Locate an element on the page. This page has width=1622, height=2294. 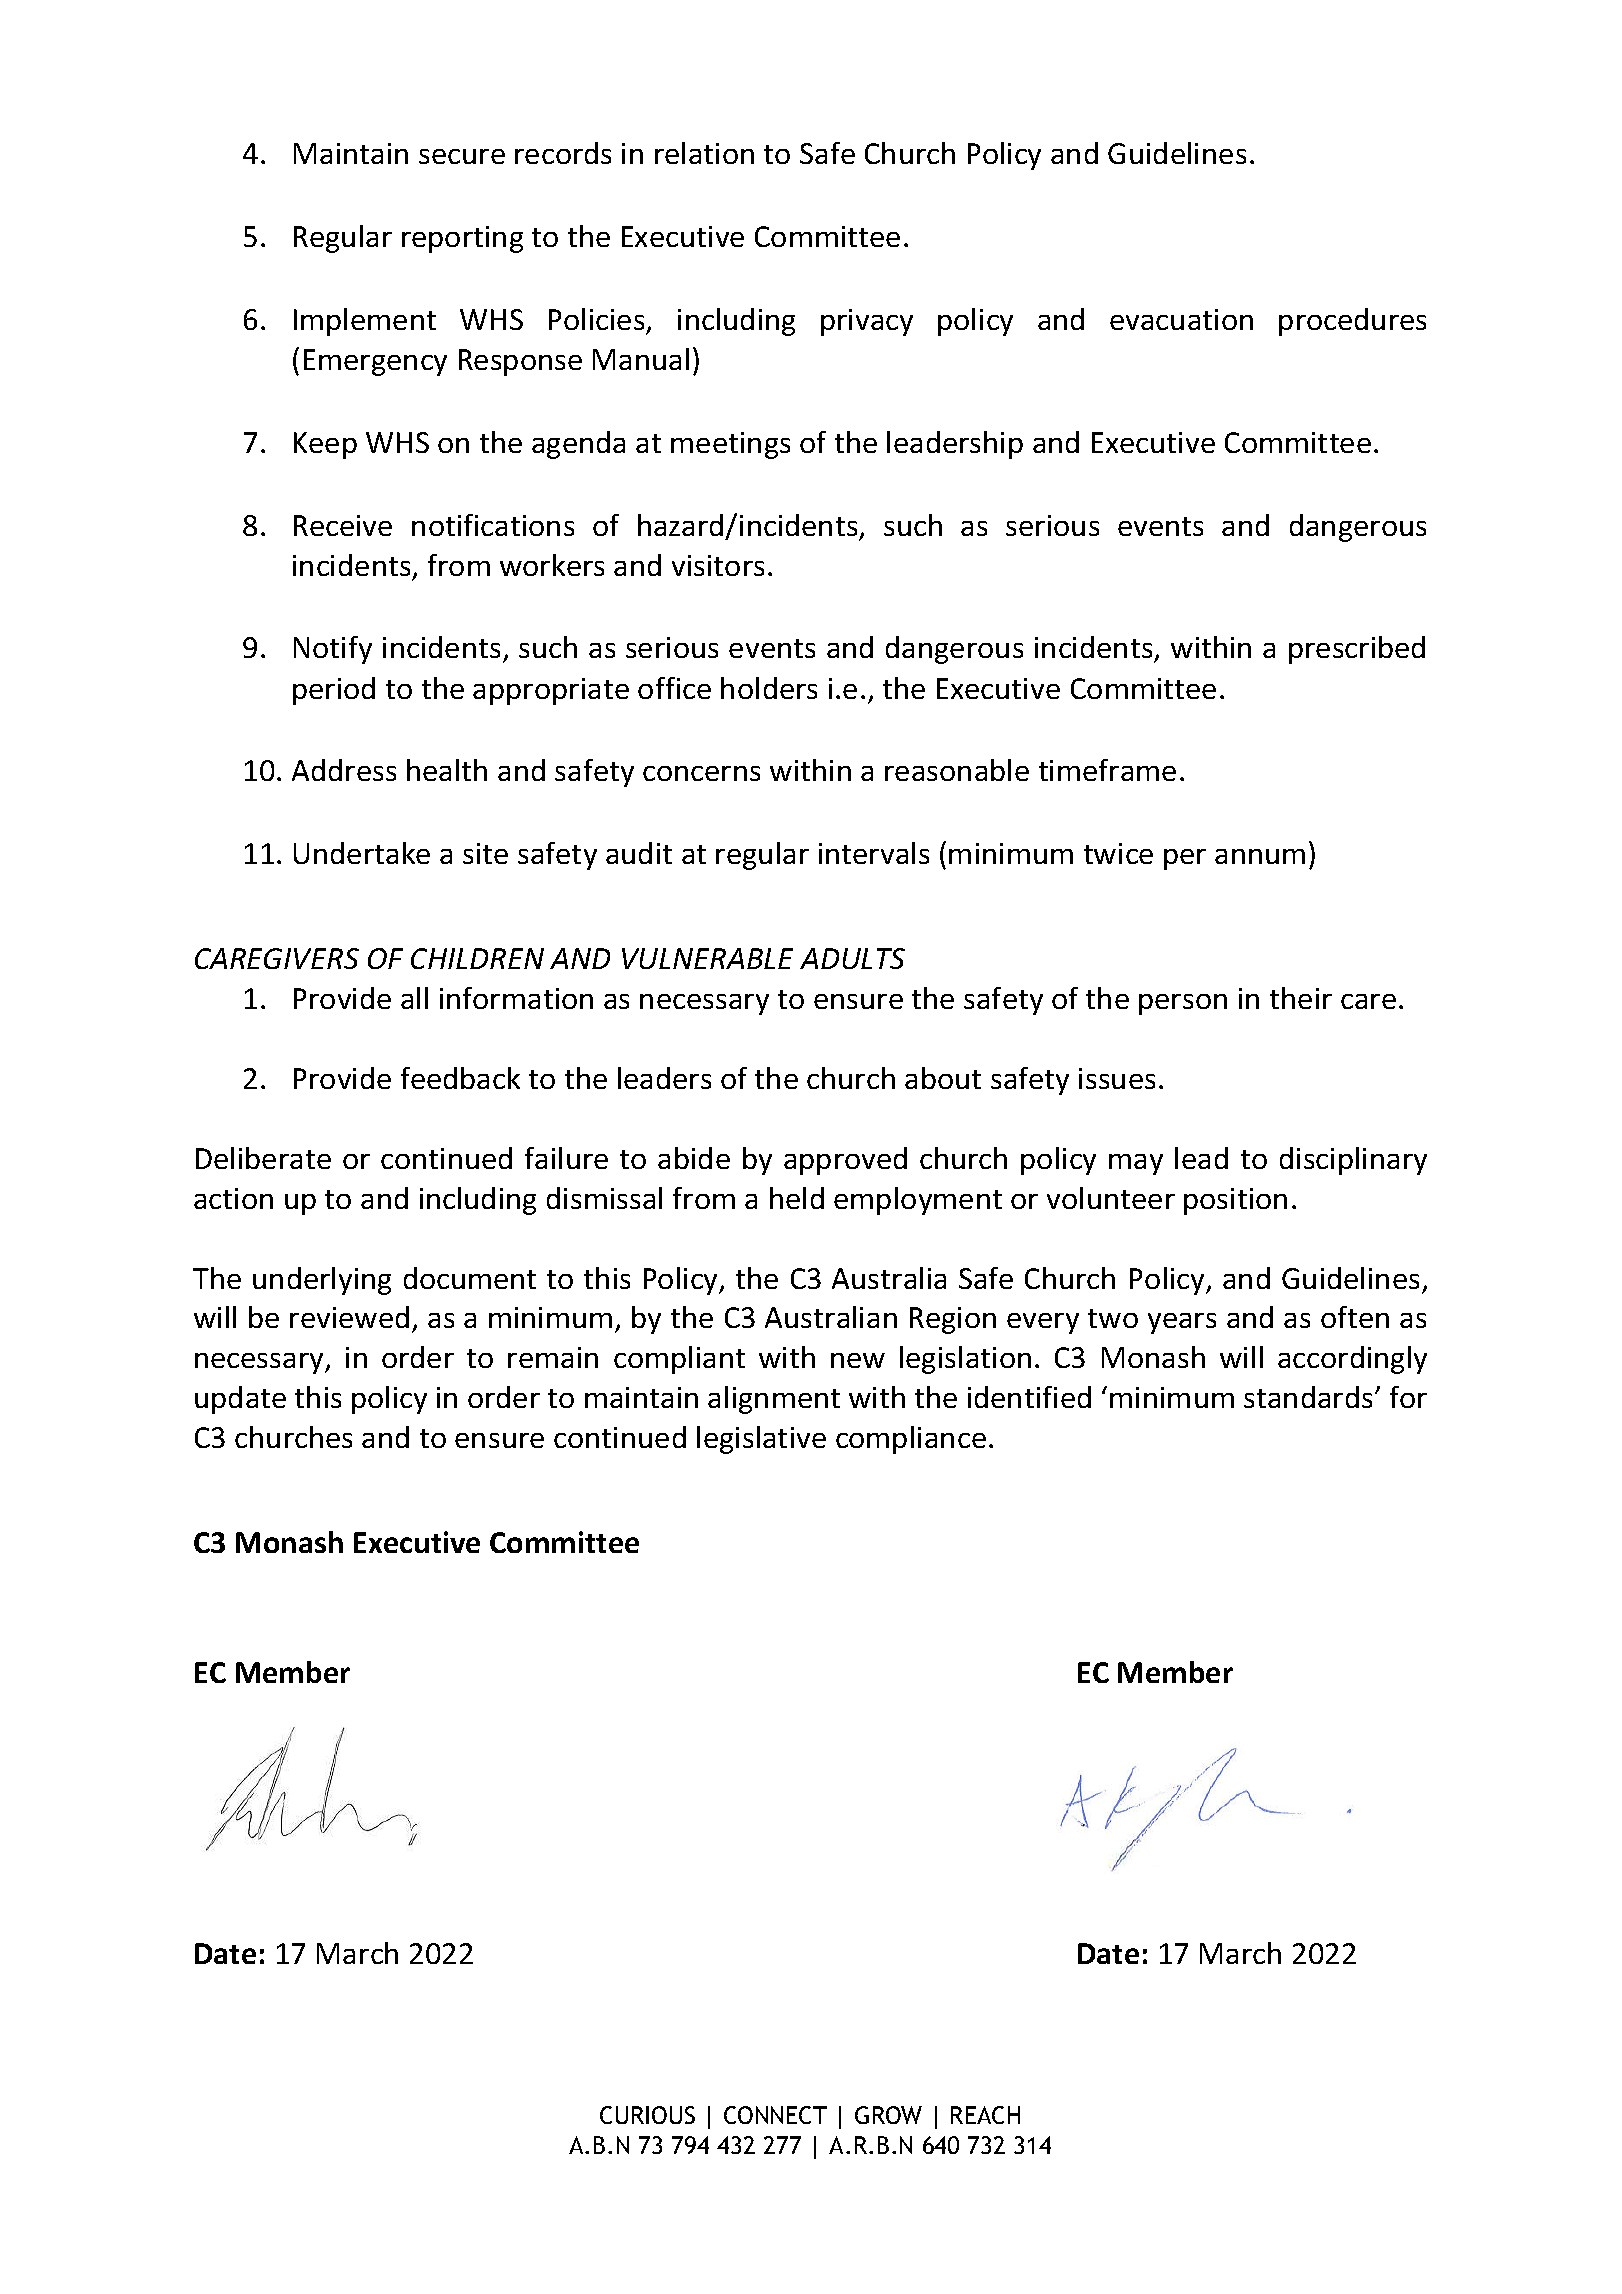
CONNECT is located at coordinates (775, 2115).
